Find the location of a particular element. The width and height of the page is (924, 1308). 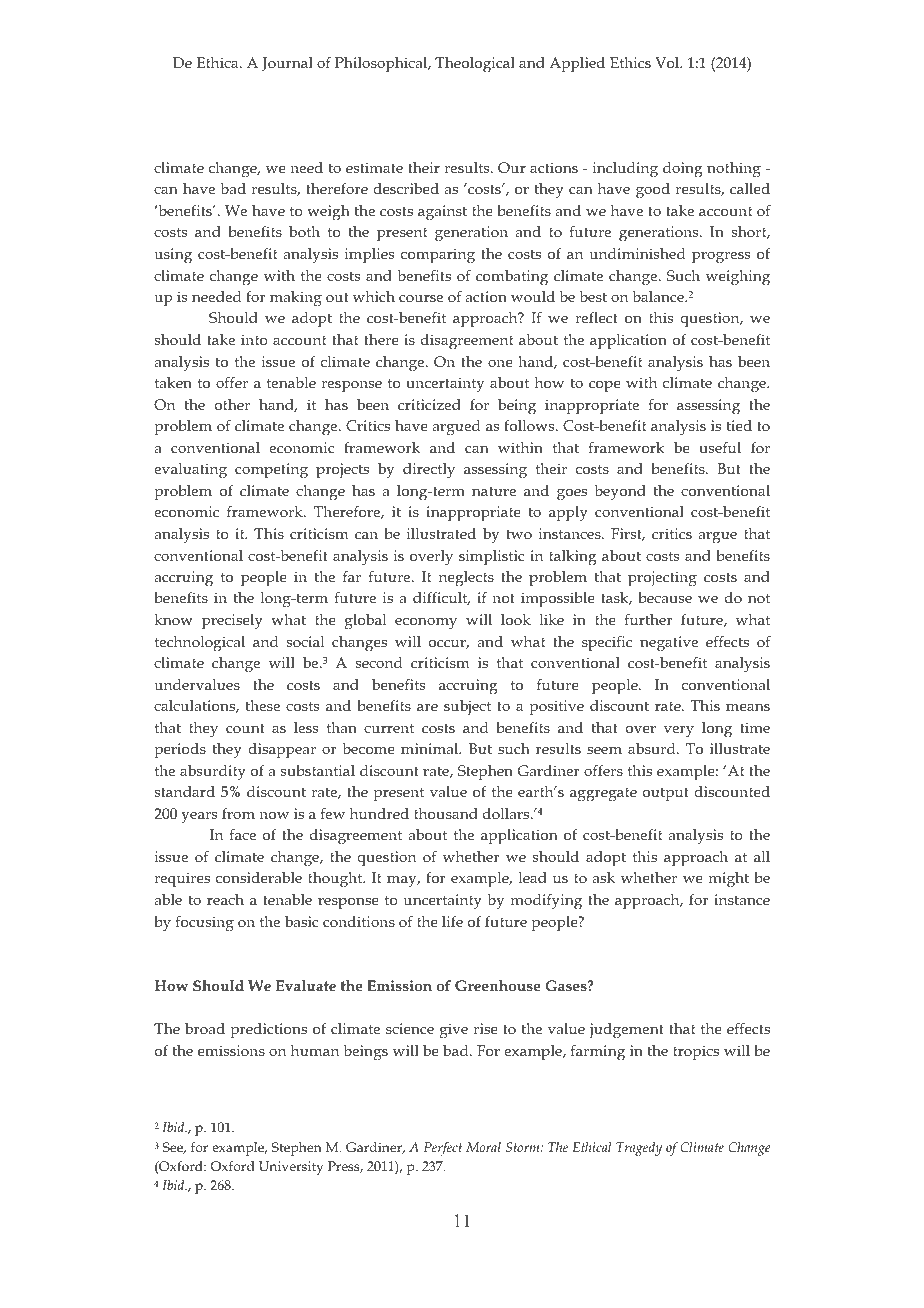

because is located at coordinates (665, 597).
